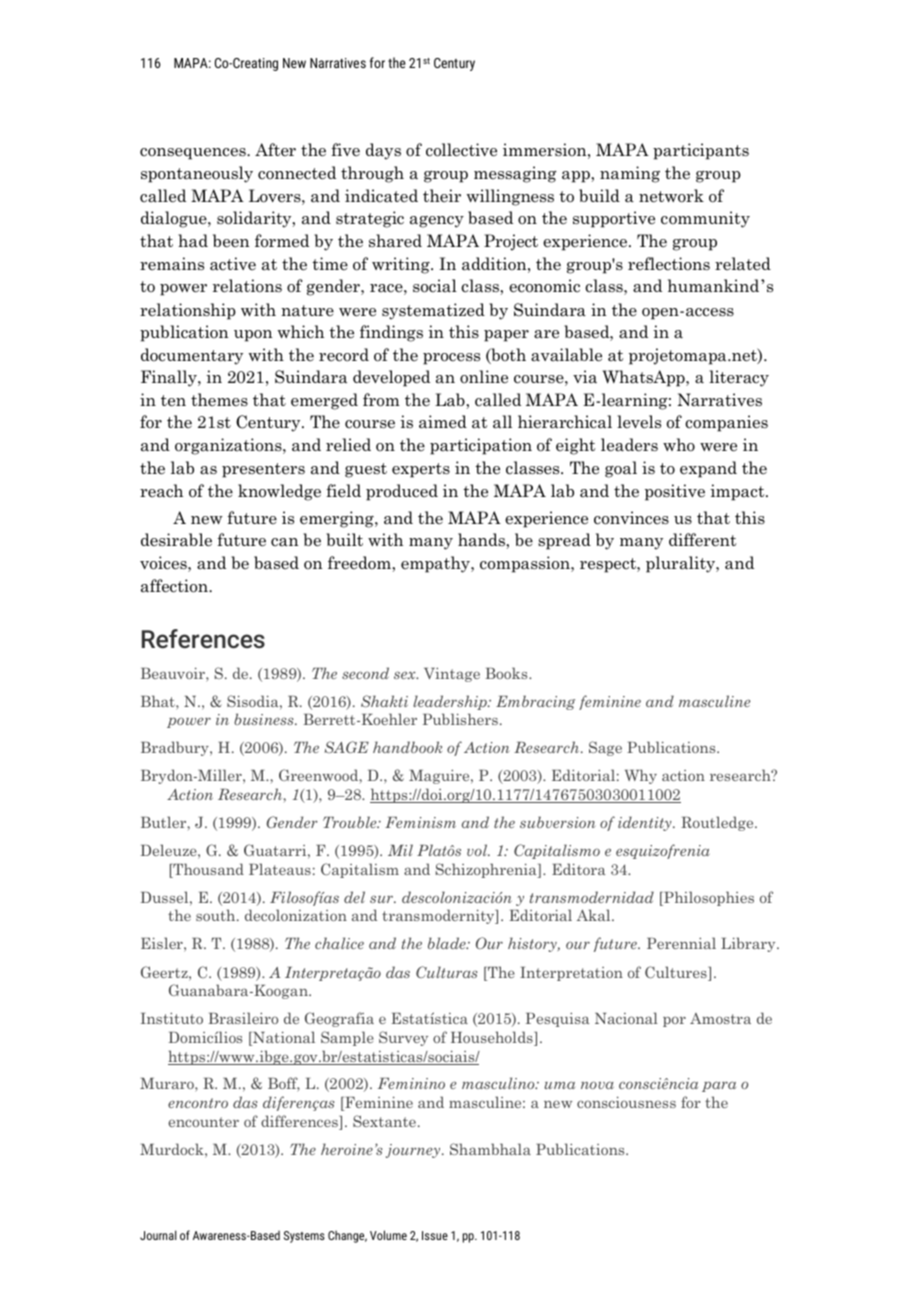 This screenshot has height=1308, width=924. I want to click on Why, so click(641, 776).
